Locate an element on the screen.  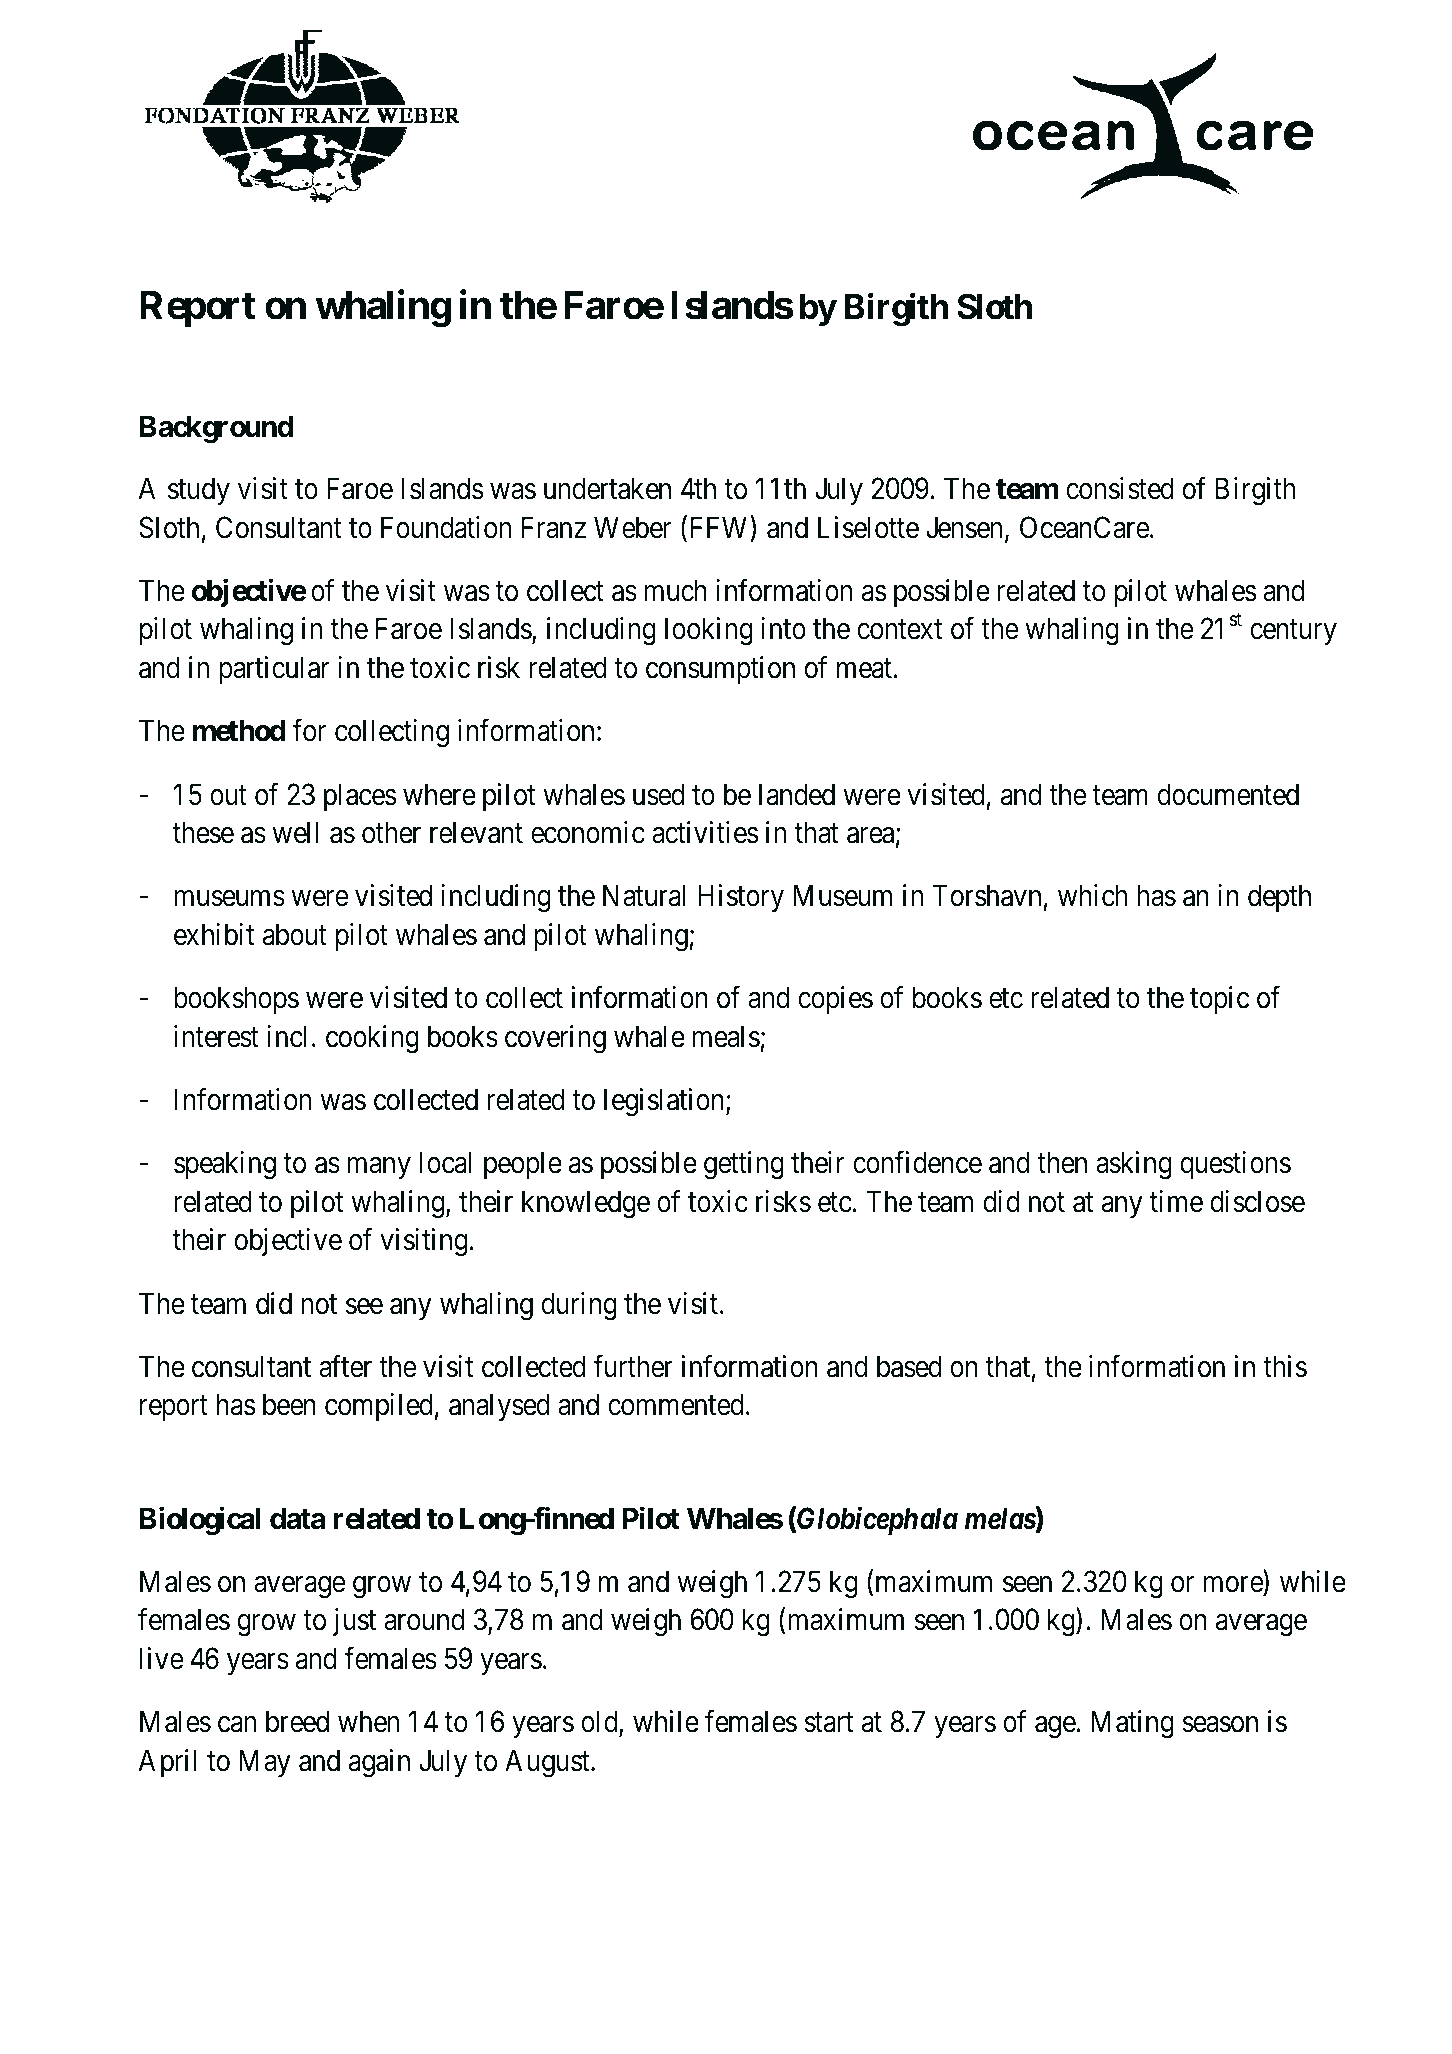
start is located at coordinates (828, 1723).
